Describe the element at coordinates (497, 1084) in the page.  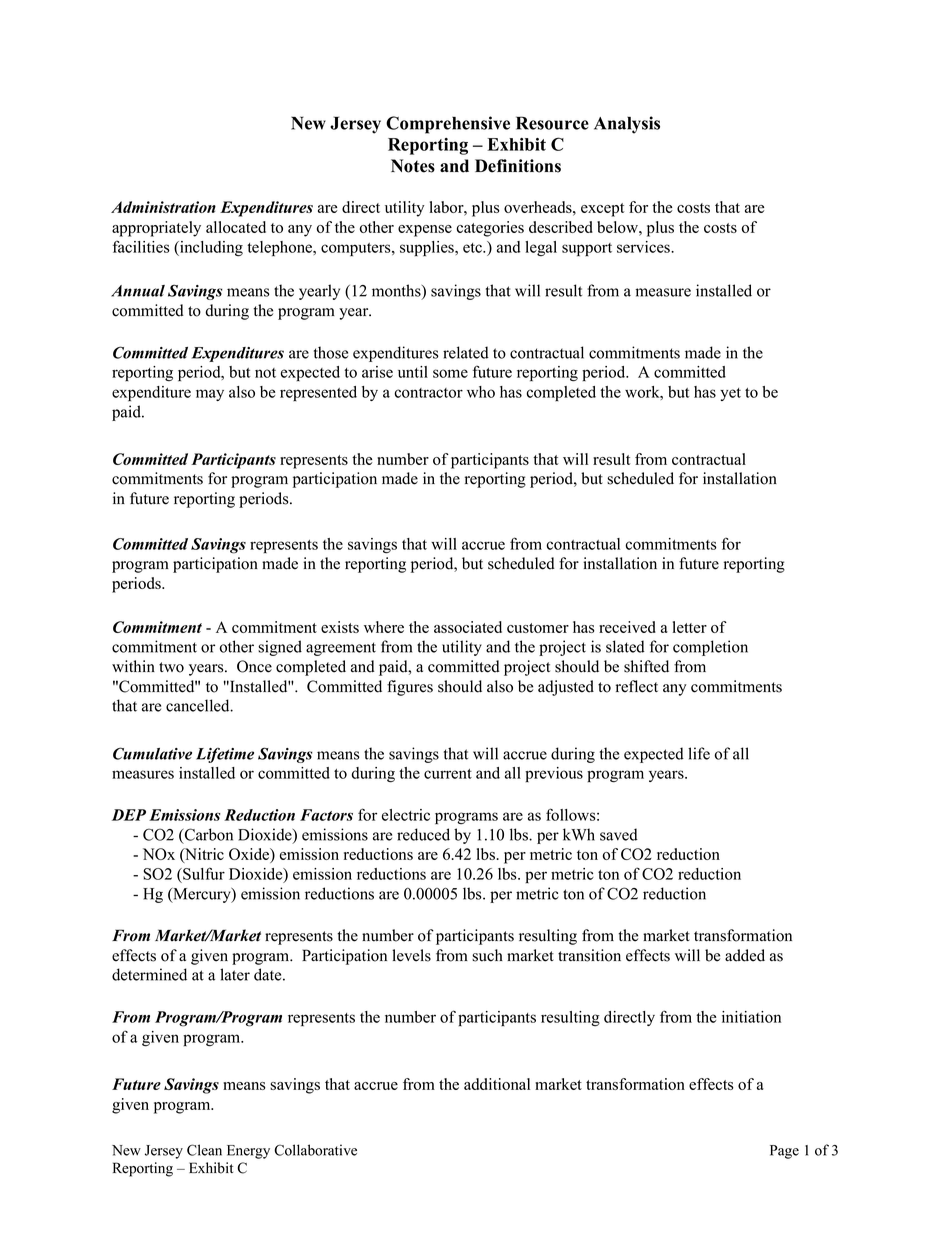
I see `additional` at that location.
